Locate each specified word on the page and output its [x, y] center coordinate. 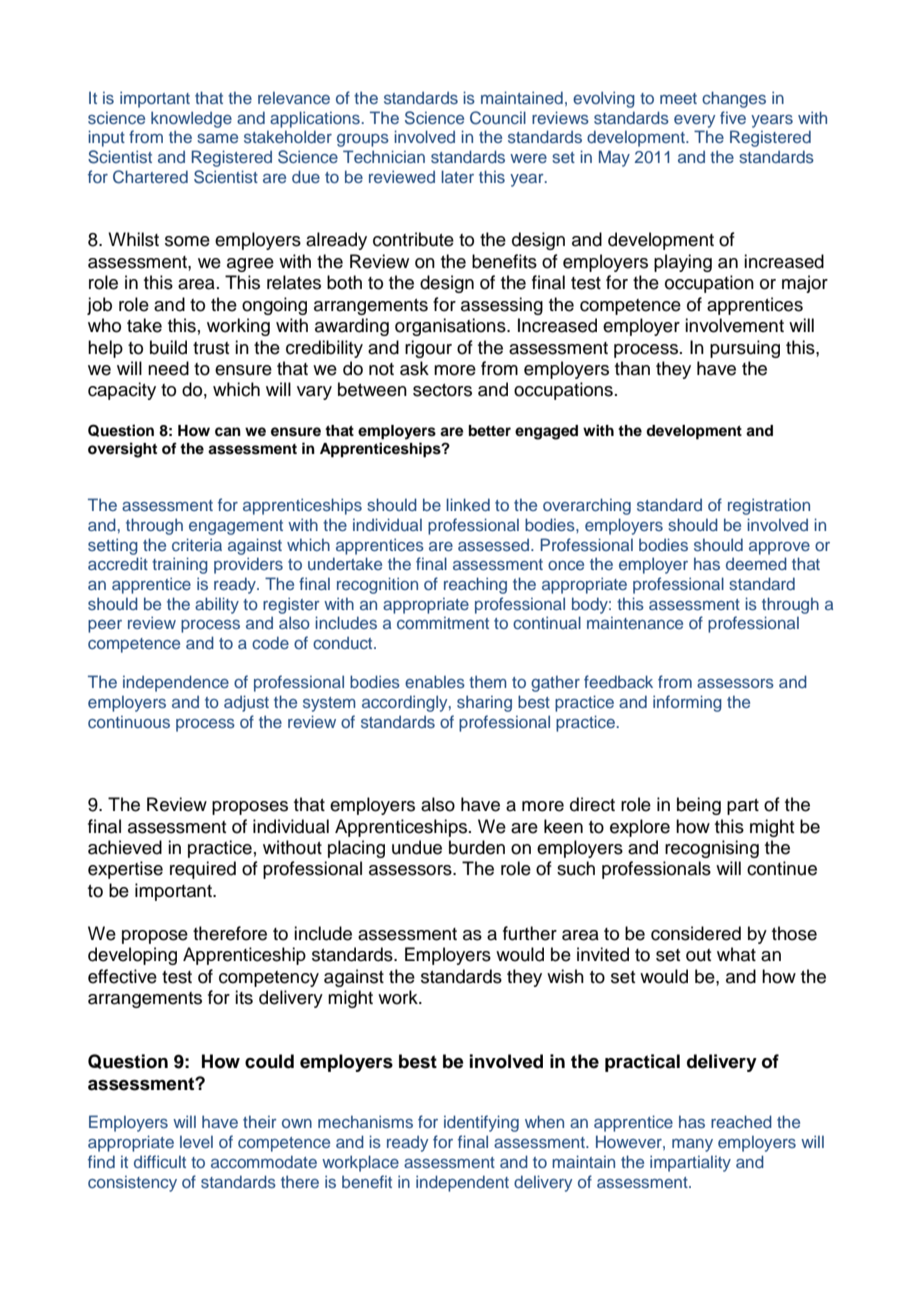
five [733, 117]
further [530, 933]
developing [132, 956]
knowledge [191, 119]
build [168, 347]
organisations [451, 327]
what [736, 954]
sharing [484, 703]
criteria [197, 544]
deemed [756, 563]
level [196, 1141]
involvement [734, 325]
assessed [495, 544]
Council [498, 118]
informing [687, 703]
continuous [129, 721]
